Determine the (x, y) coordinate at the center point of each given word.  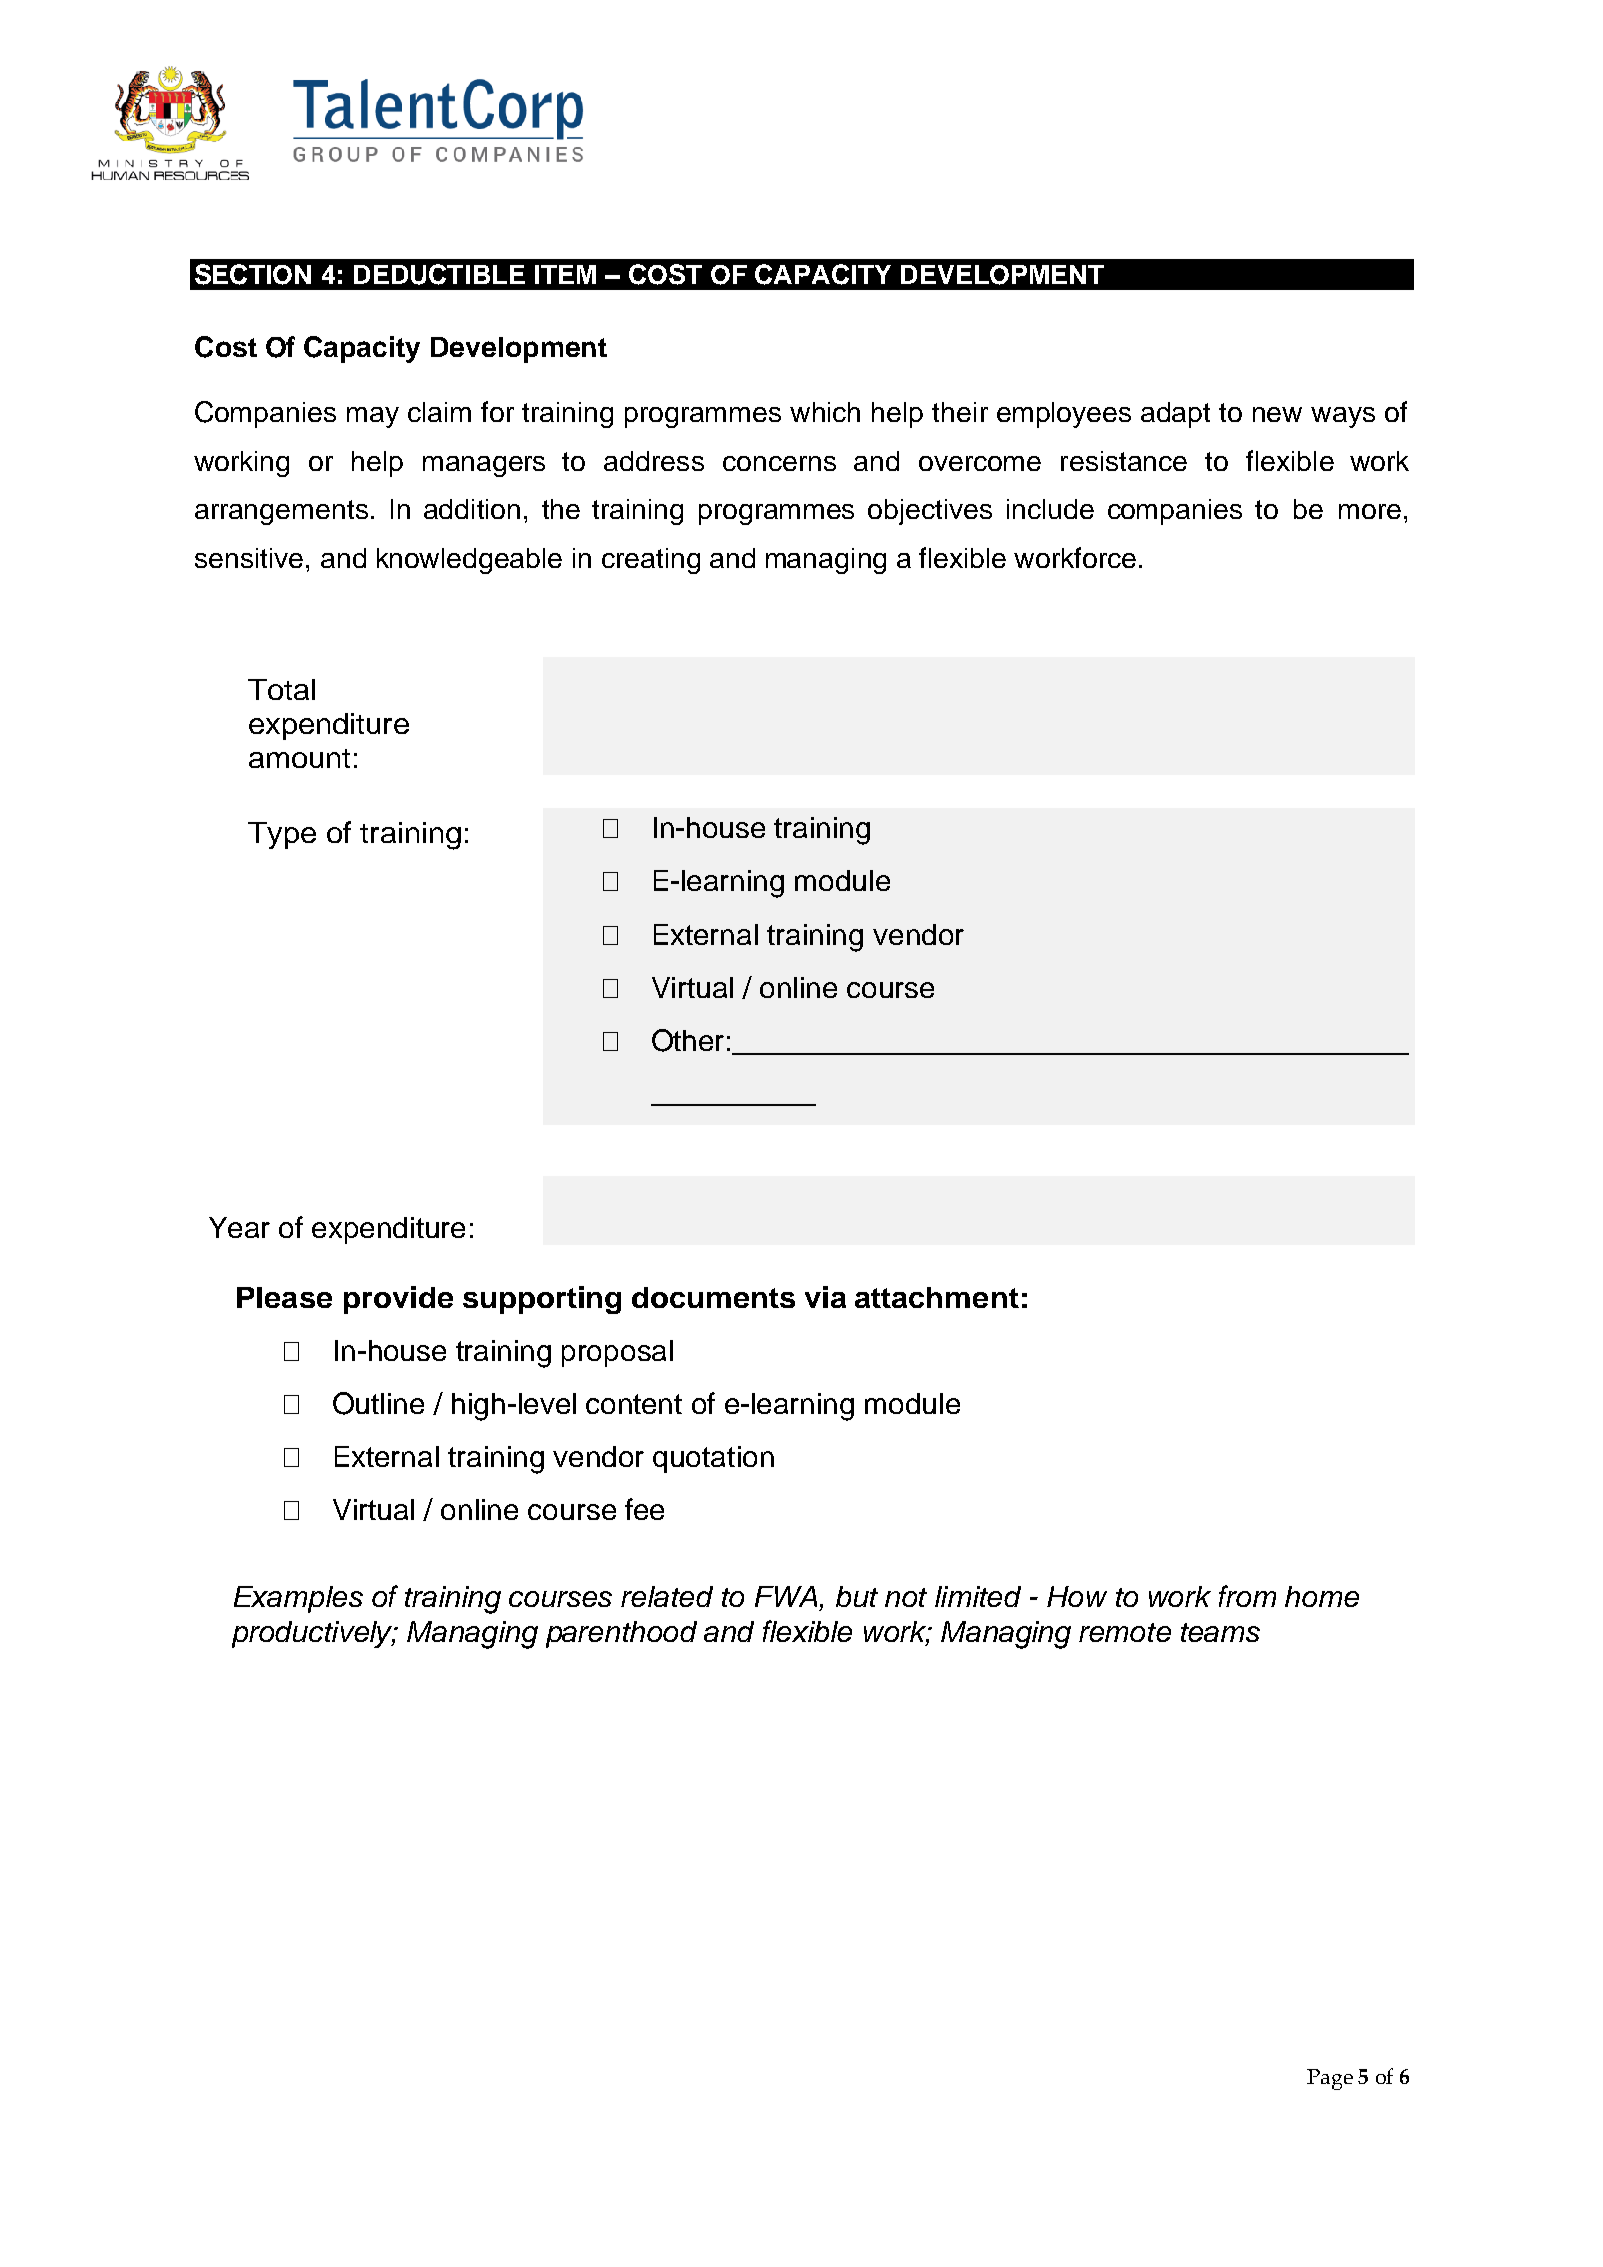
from (1247, 1596)
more (1370, 511)
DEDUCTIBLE (439, 274)
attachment (937, 1297)
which (825, 412)
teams (1220, 1632)
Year (239, 1227)
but (857, 1596)
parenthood (621, 1634)
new (1277, 414)
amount (299, 758)
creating (651, 561)
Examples (298, 1599)
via (825, 1297)
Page (1330, 2079)
